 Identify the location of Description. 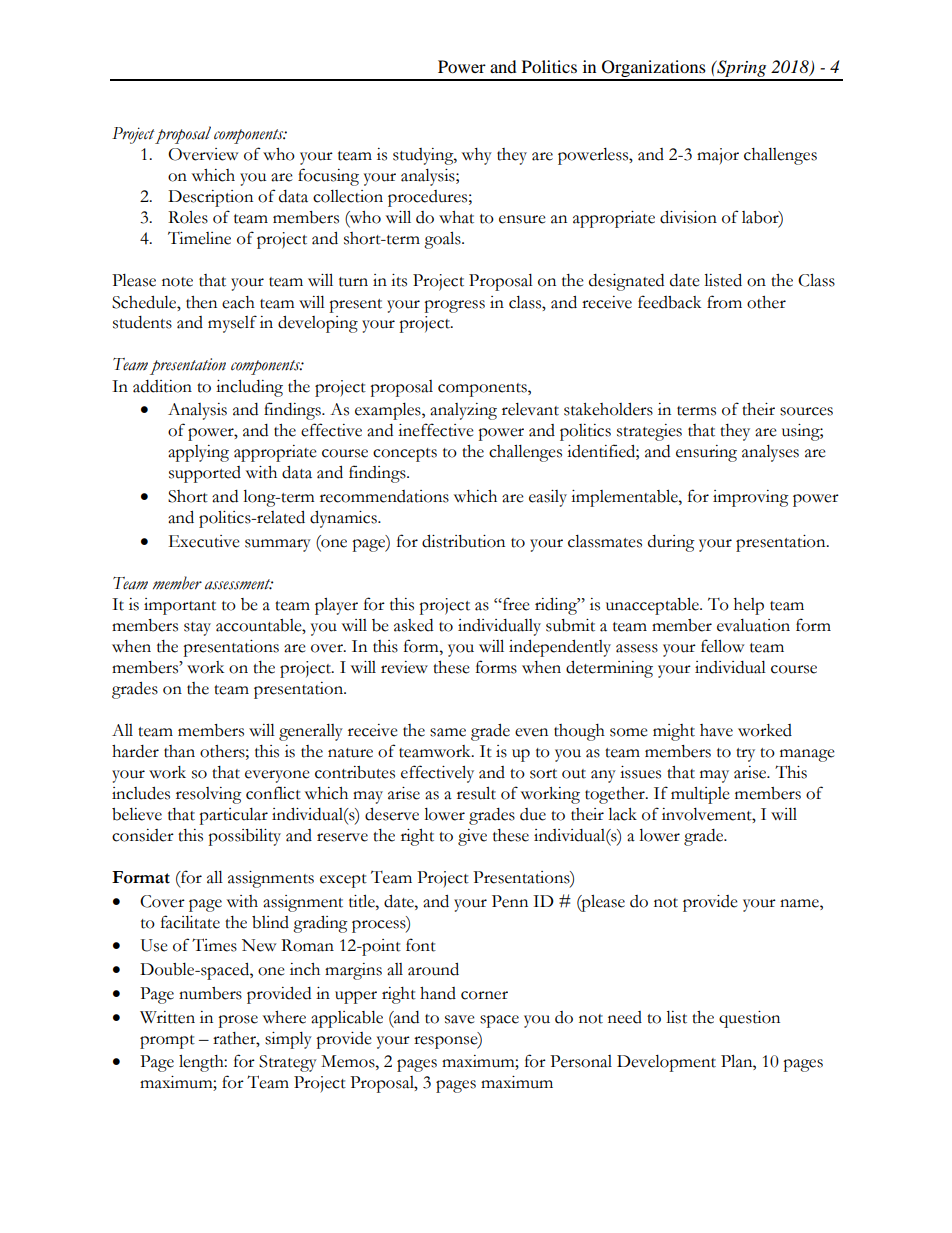
(210, 198).
